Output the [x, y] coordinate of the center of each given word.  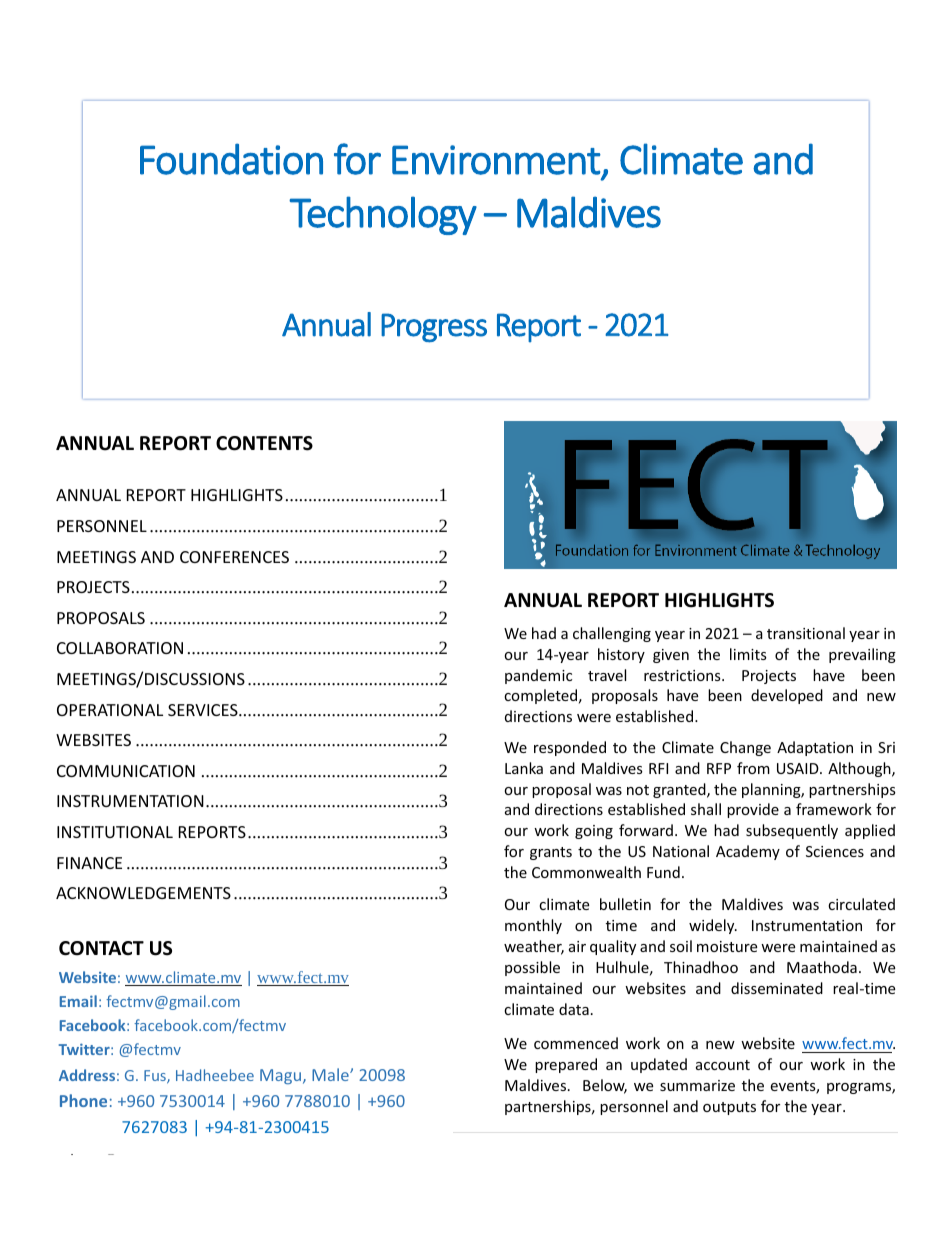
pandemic [538, 676]
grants [551, 853]
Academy [748, 852]
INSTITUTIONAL [115, 832]
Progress [434, 328]
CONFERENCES [234, 557]
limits [748, 654]
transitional [806, 633]
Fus [156, 1077]
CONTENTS [264, 443]
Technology [383, 215]
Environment [496, 160]
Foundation [231, 159]
